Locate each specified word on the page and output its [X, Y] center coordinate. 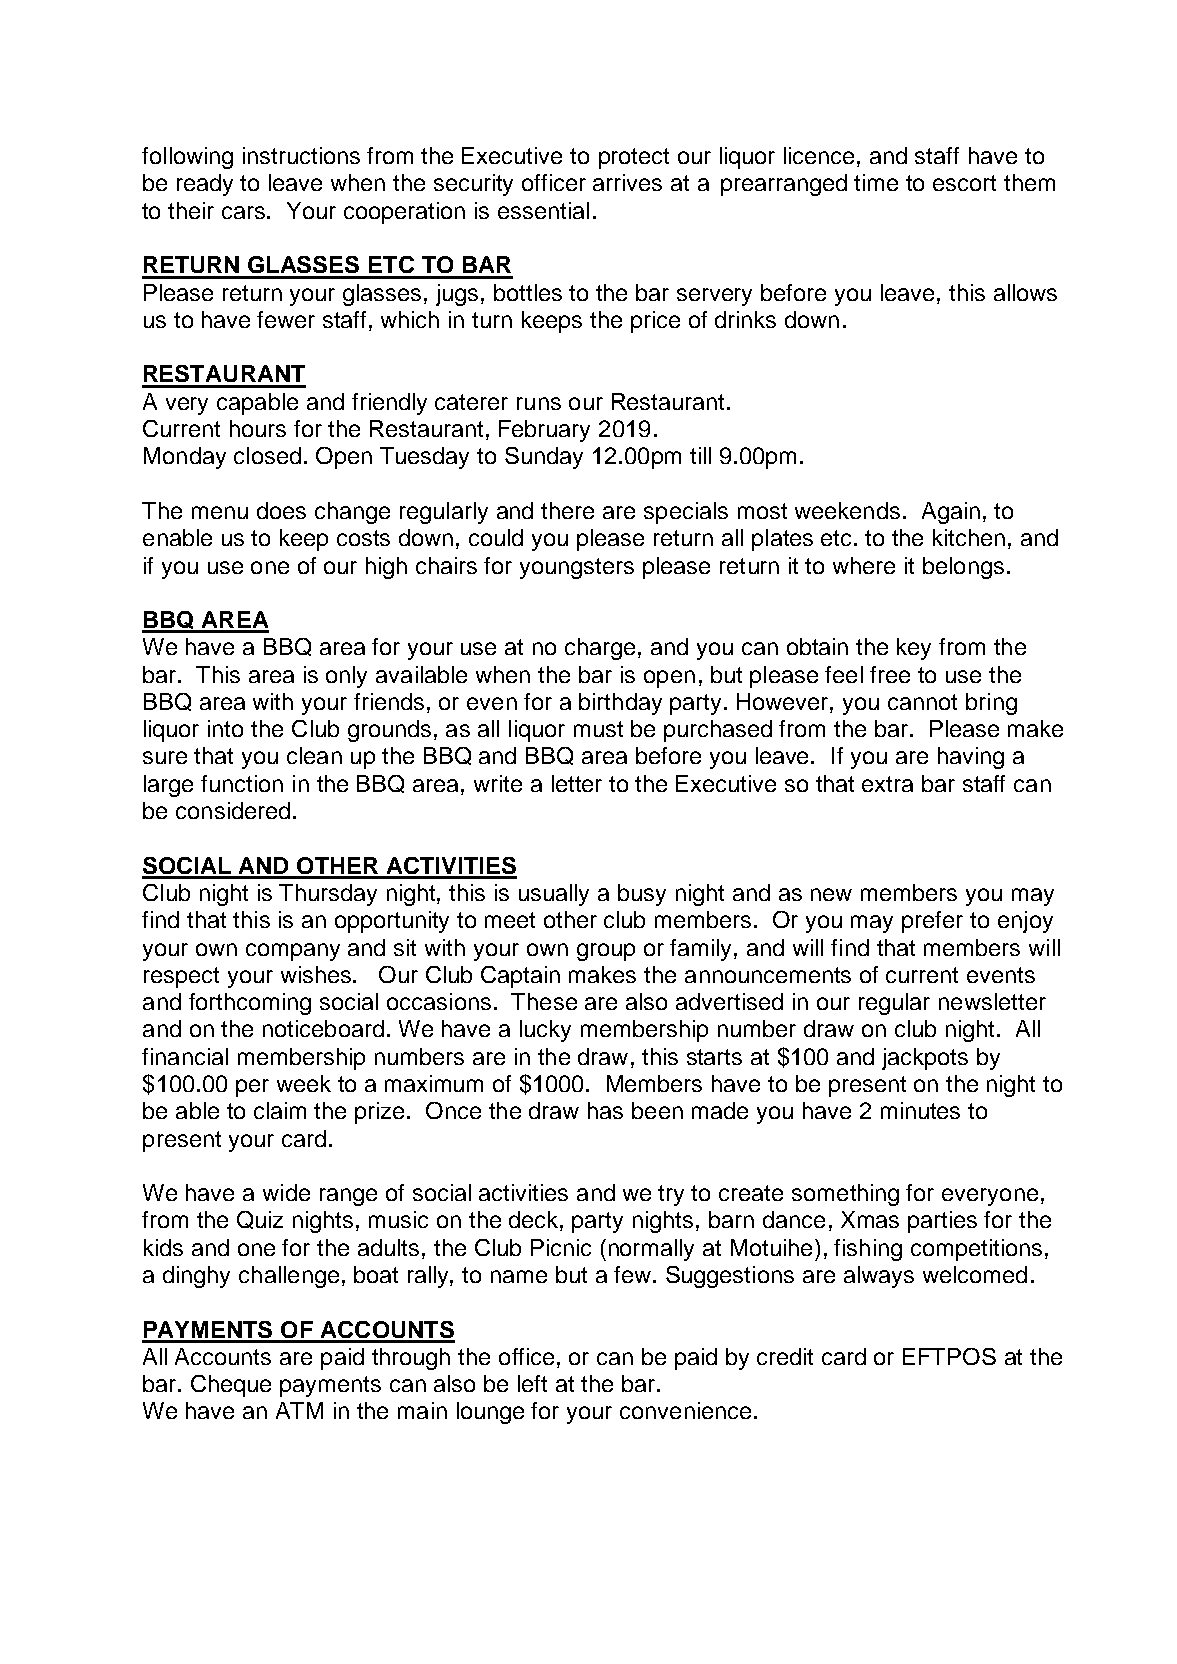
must [598, 729]
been [657, 1110]
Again [951, 513]
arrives [627, 182]
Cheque [231, 1386]
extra [887, 784]
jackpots [925, 1059]
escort [964, 183]
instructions [301, 155]
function [242, 783]
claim [280, 1110]
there [567, 510]
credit [785, 1356]
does [281, 510]
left [532, 1383]
